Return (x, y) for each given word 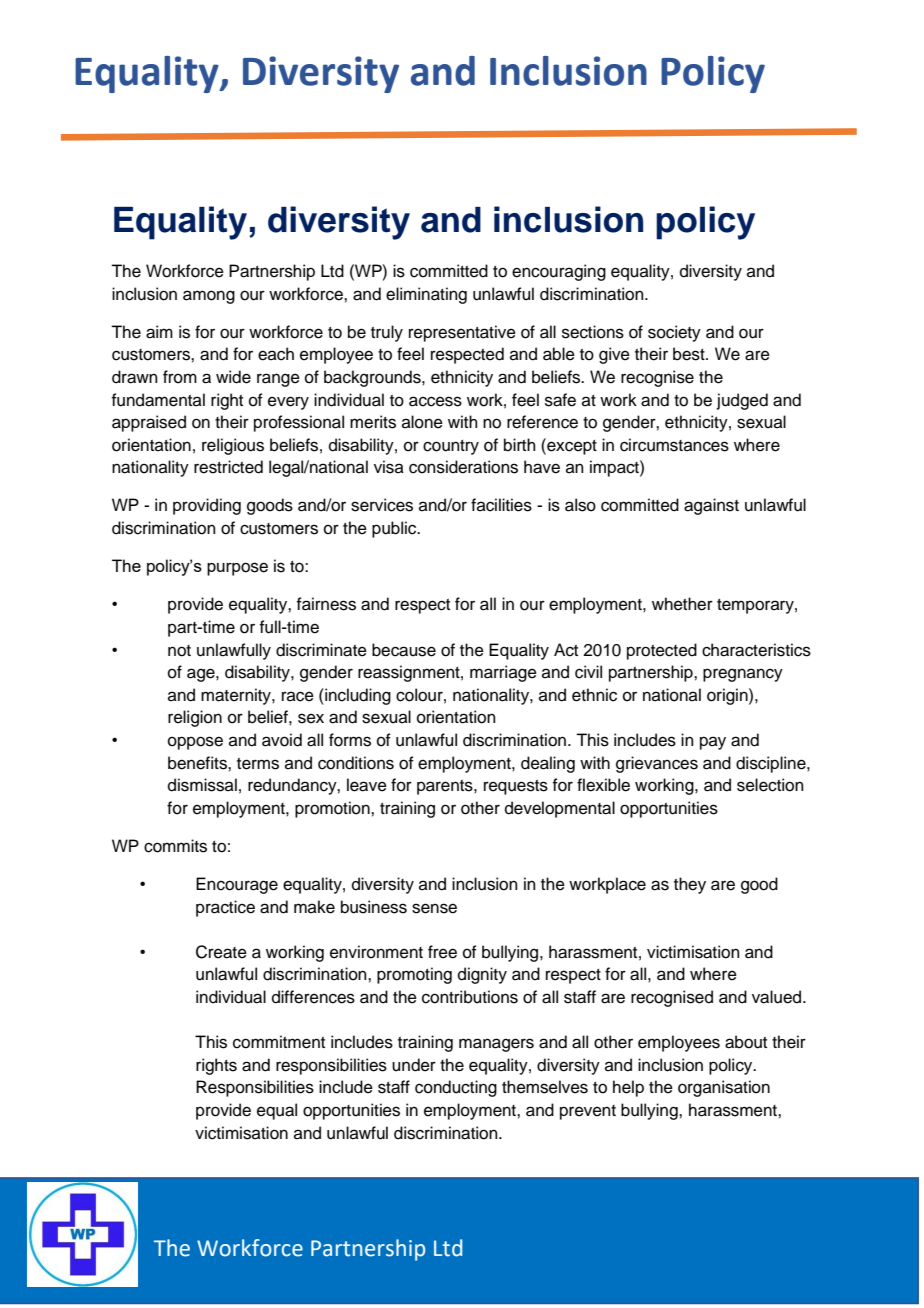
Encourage (237, 885)
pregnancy (743, 675)
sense (434, 908)
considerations (463, 467)
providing (207, 506)
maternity (237, 696)
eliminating (426, 295)
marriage (503, 673)
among (209, 297)
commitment (279, 1042)
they (690, 885)
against (711, 506)
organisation (724, 1088)
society (674, 333)
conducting (456, 1088)
